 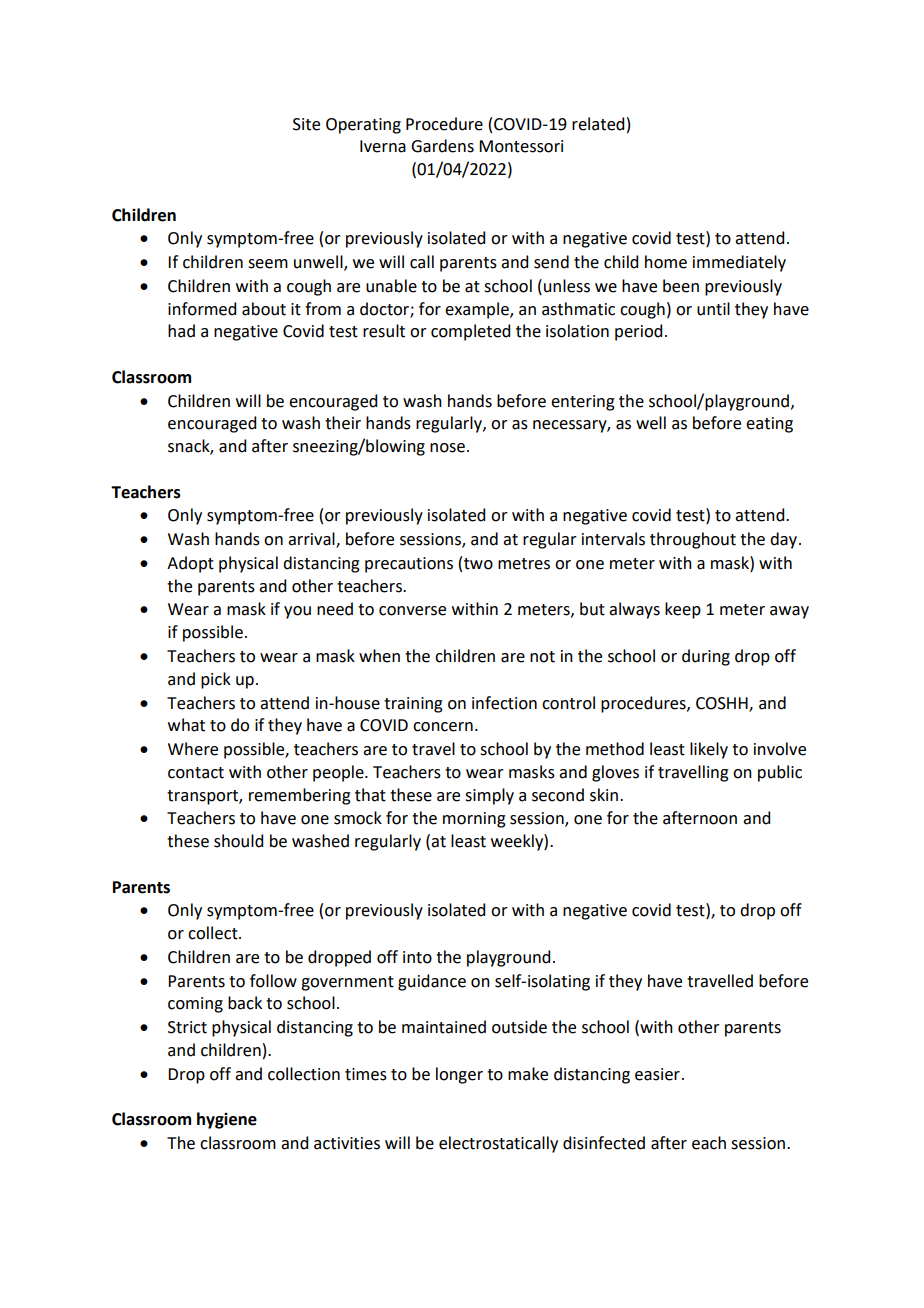 What do you see at coordinates (459, 1075) in the screenshot?
I see `longer` at bounding box center [459, 1075].
